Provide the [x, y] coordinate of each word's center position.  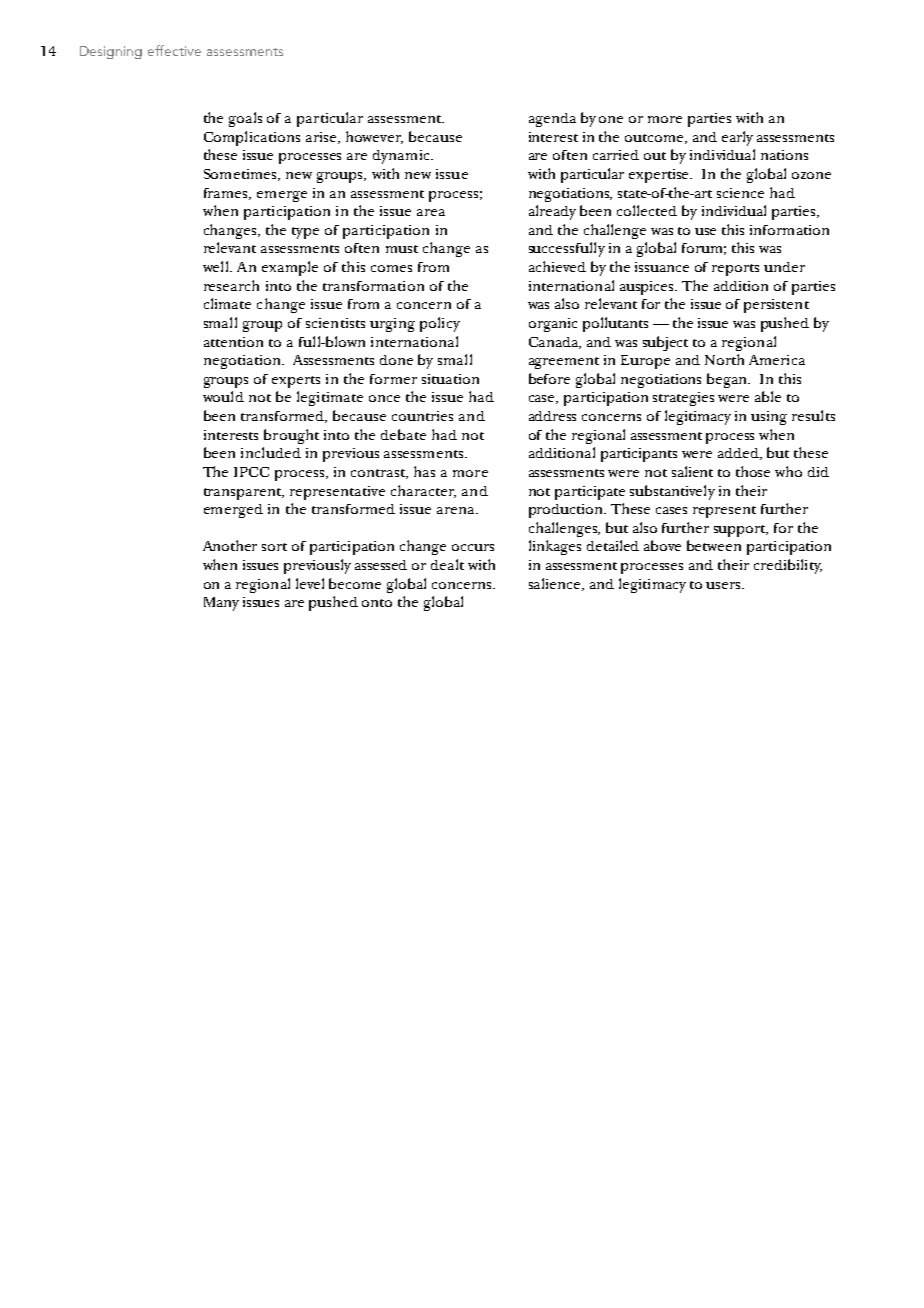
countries [422, 416]
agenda [552, 120]
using [769, 418]
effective [174, 50]
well [217, 266]
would [223, 396]
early [737, 138]
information [789, 230]
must [402, 249]
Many [221, 604]
